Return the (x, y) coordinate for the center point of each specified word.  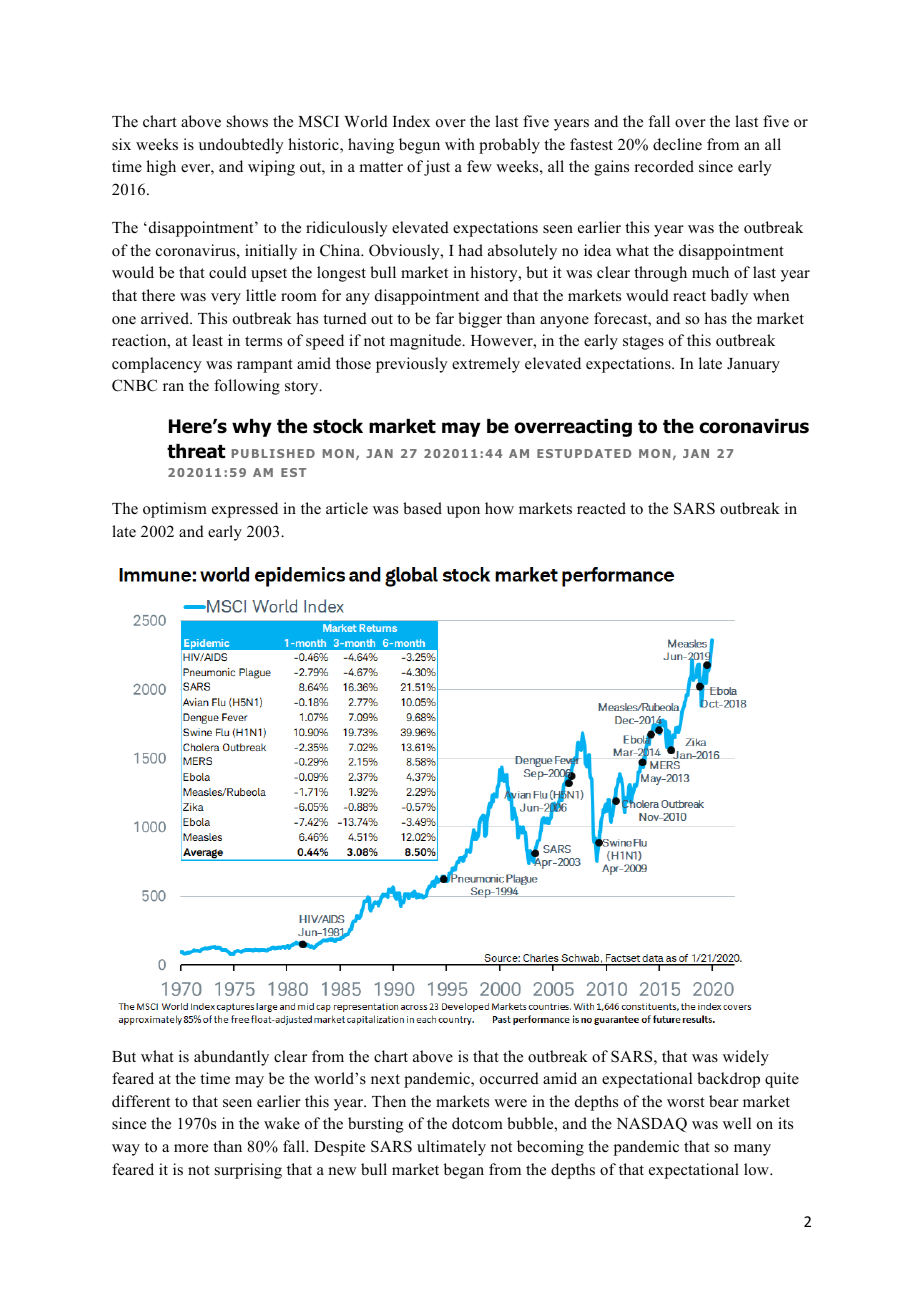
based (422, 508)
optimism (175, 510)
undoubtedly (241, 146)
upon (463, 512)
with (460, 144)
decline (677, 144)
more (191, 1148)
